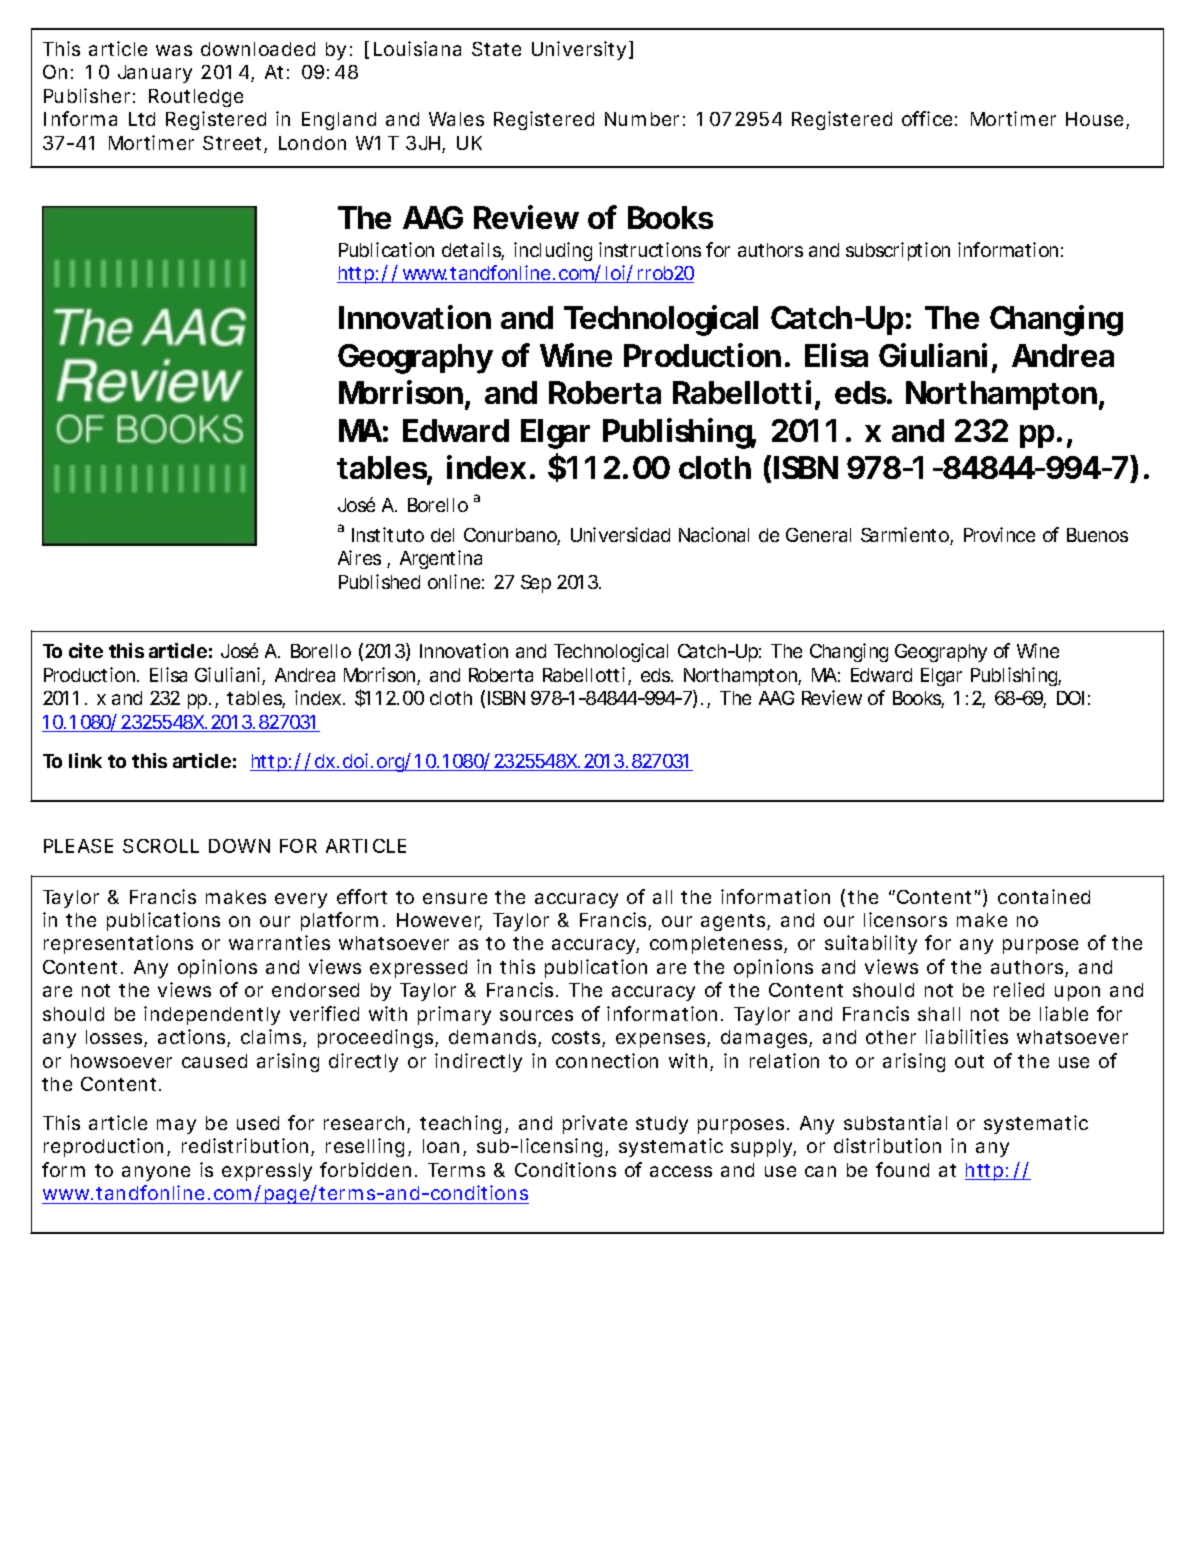 The height and width of the screenshot is (1546, 1195). Describe the element at coordinates (895, 1122) in the screenshot. I see `substantial` at that location.
